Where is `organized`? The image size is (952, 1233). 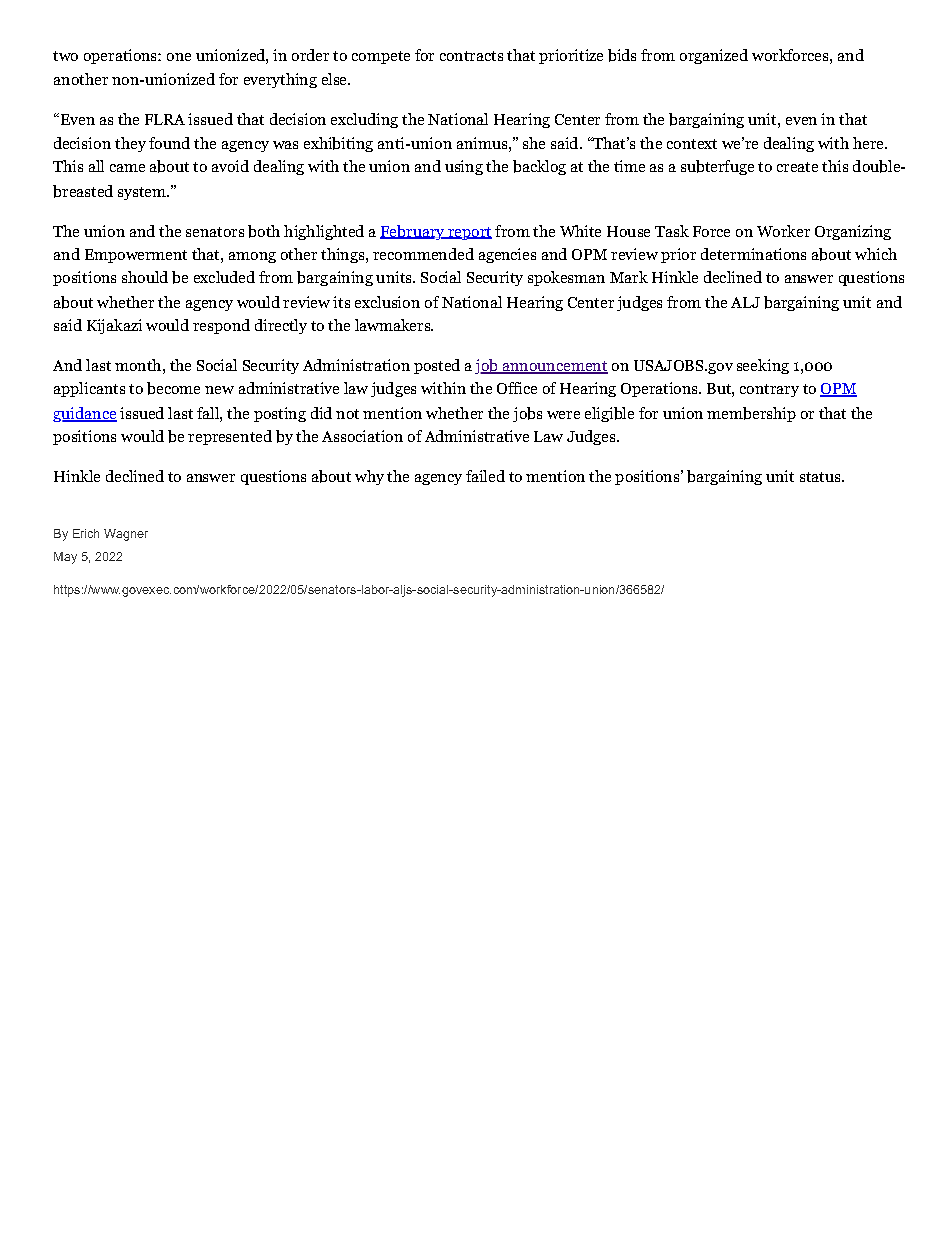
organized is located at coordinates (714, 56).
